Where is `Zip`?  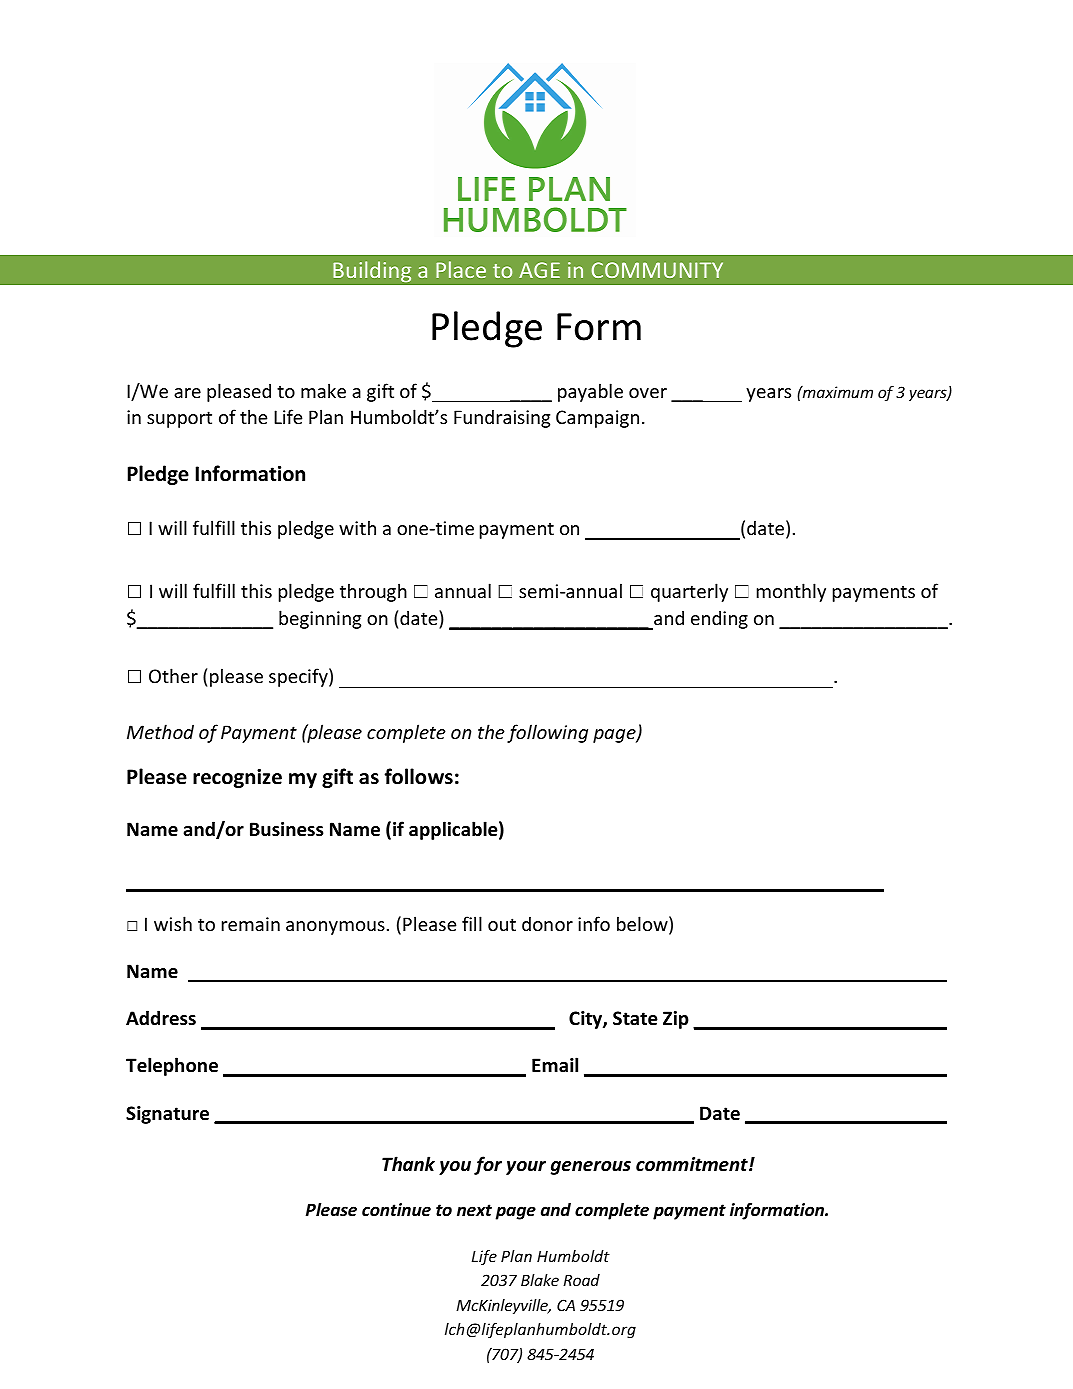
Zip is located at coordinates (676, 1020).
